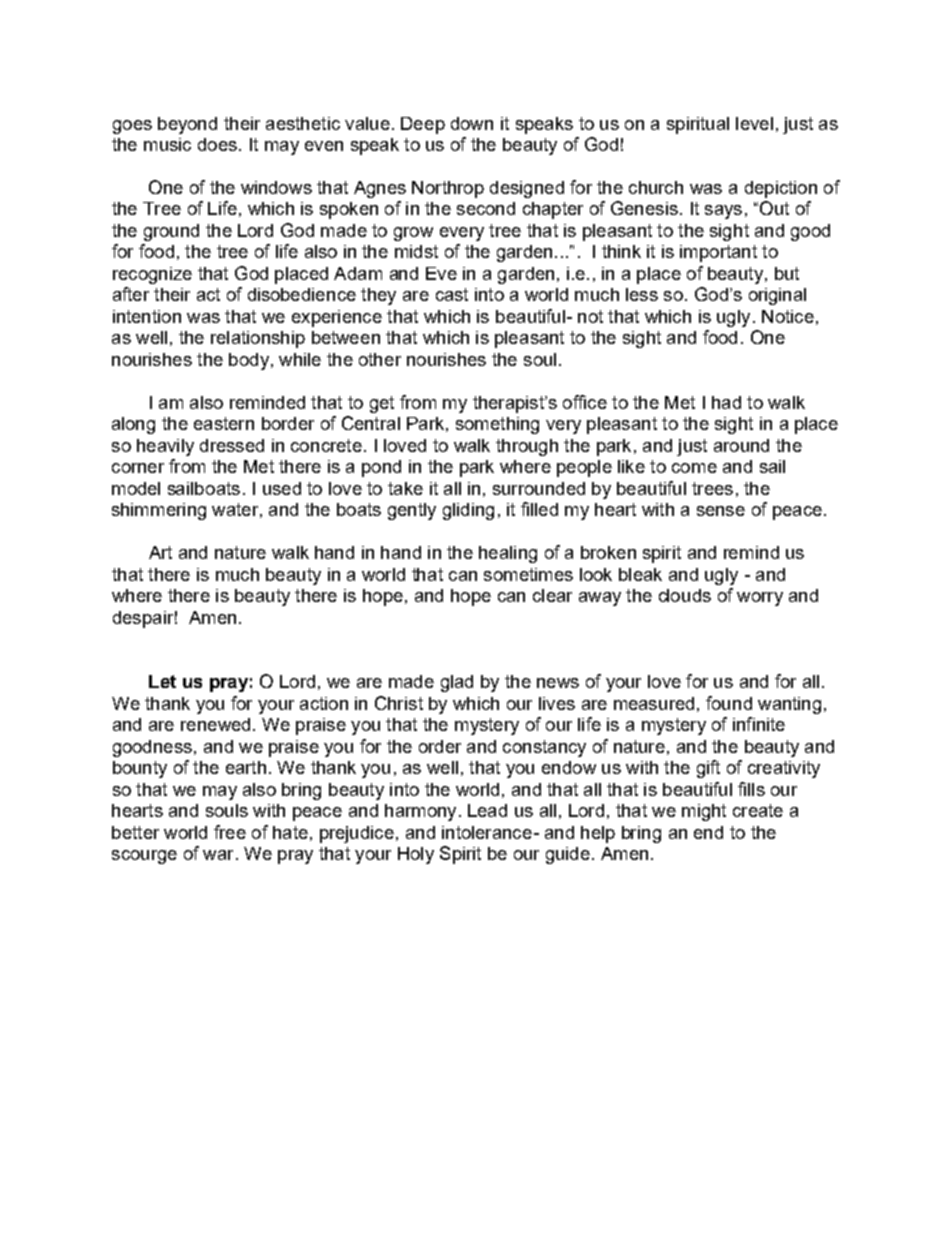 The width and height of the document is (952, 1233). What do you see at coordinates (230, 832) in the document?
I see `free` at bounding box center [230, 832].
